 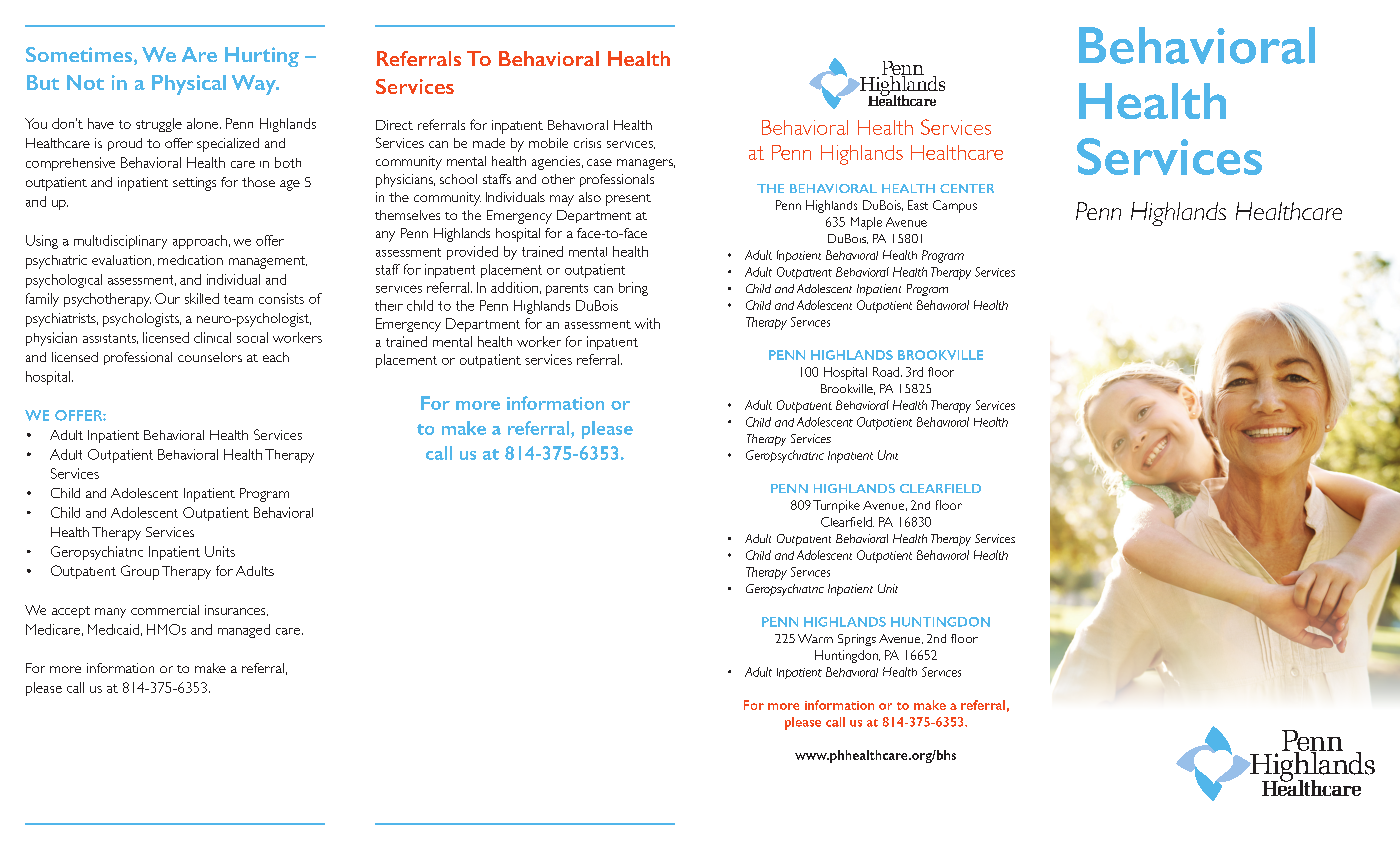 I want to click on counselors, so click(x=210, y=357).
